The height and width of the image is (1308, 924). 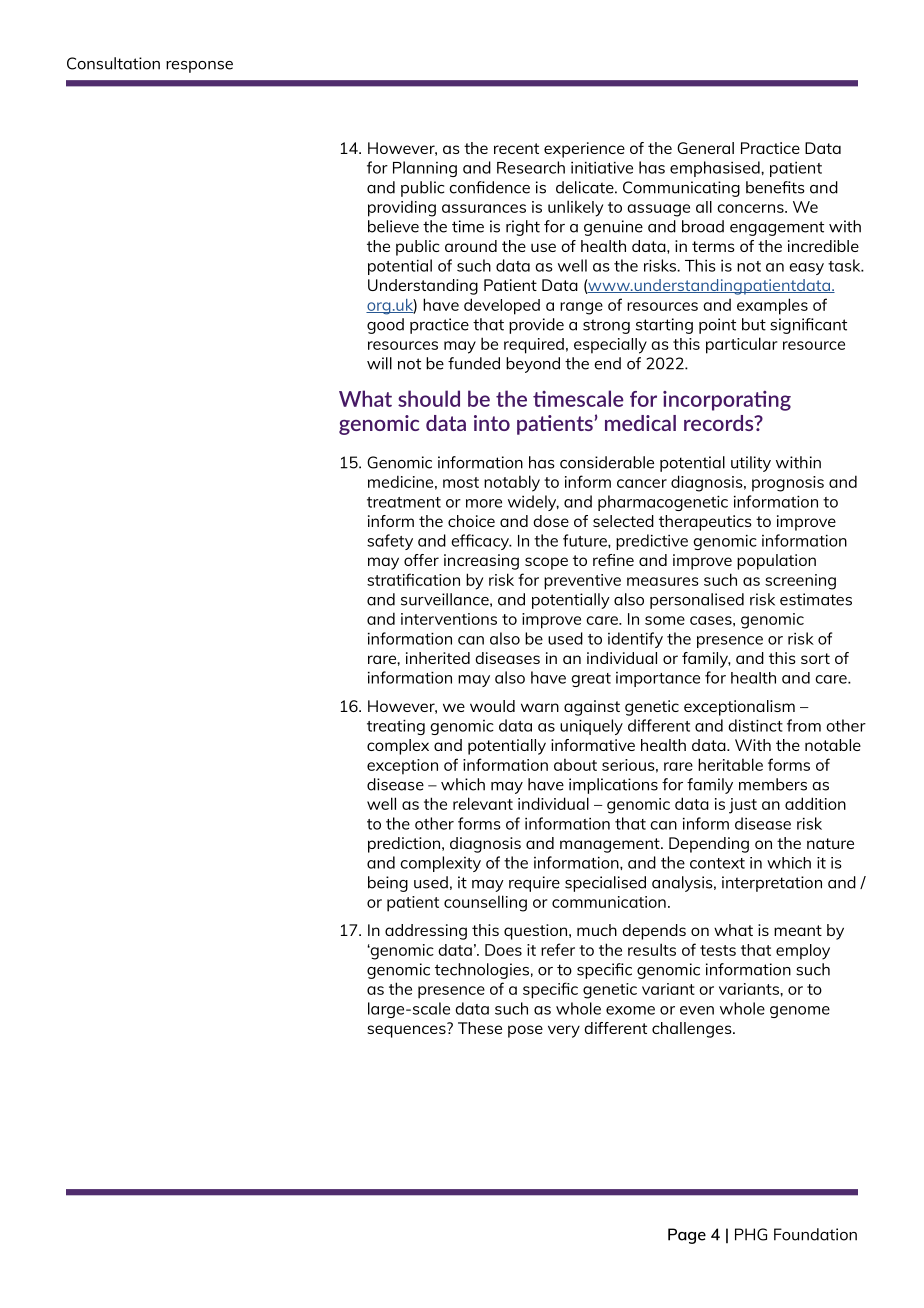 What do you see at coordinates (388, 884) in the image?
I see `being` at bounding box center [388, 884].
